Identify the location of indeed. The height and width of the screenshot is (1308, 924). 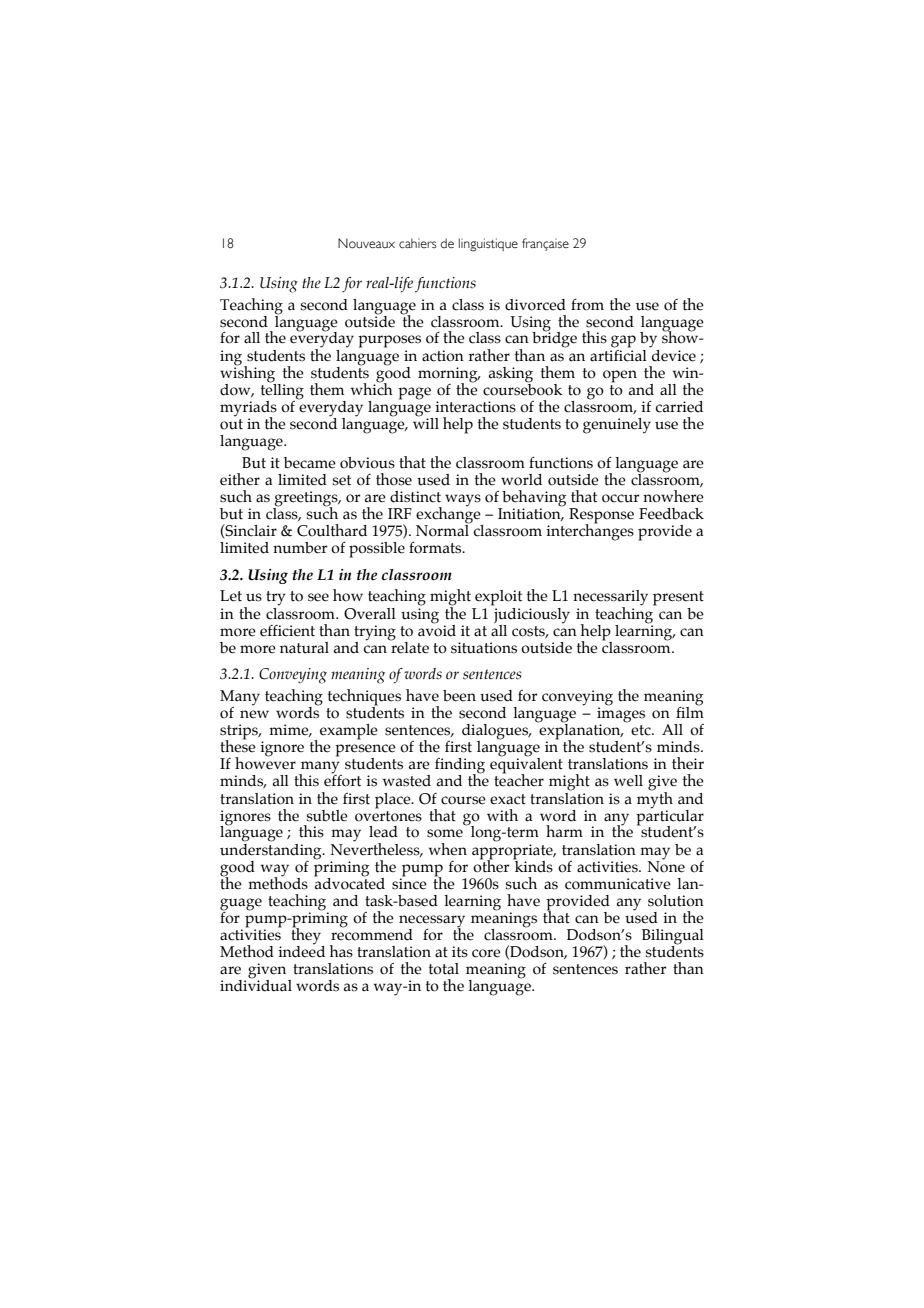
(301, 951).
